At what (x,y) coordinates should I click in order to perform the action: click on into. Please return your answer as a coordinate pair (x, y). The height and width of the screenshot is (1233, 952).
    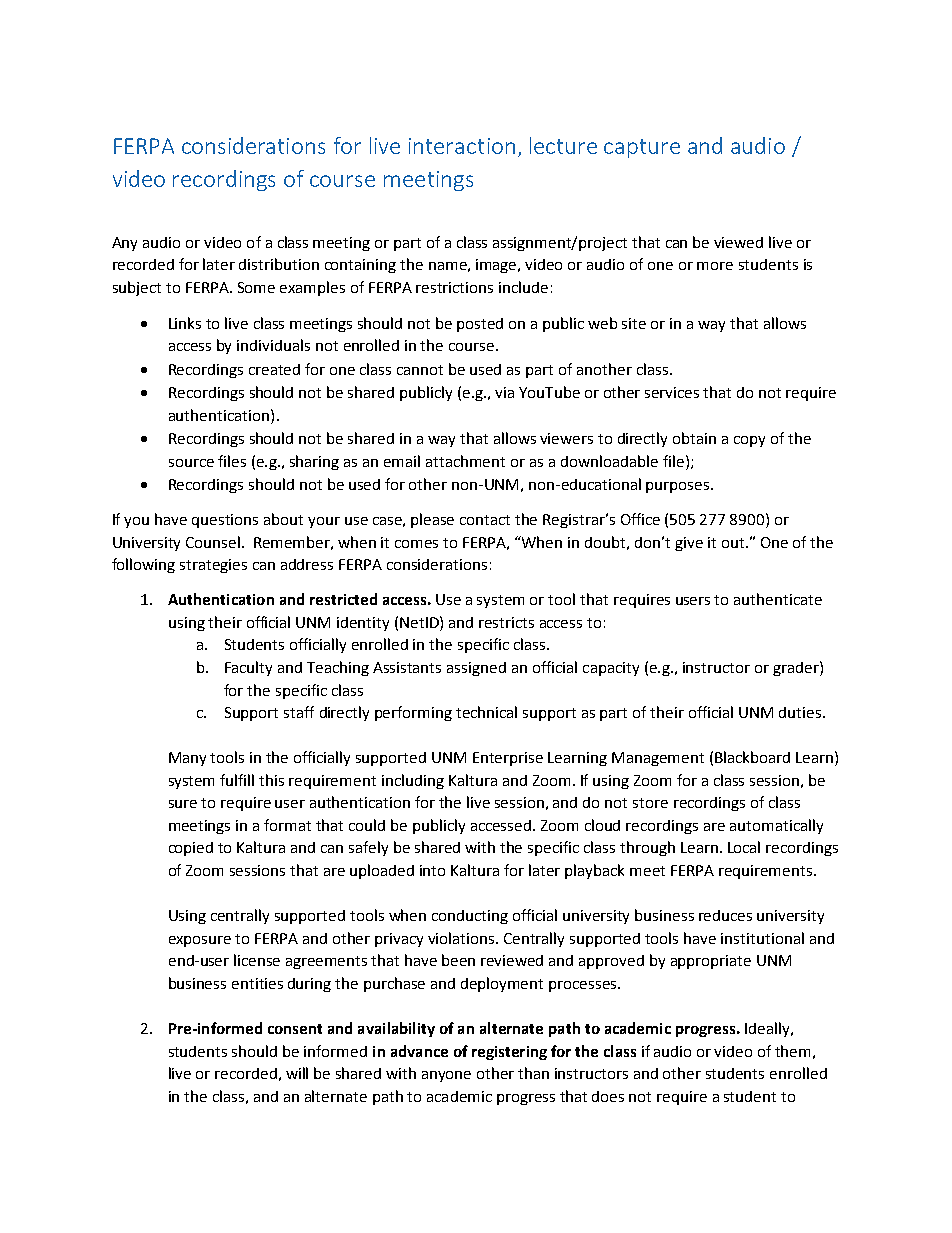
    Looking at the image, I should click on (432, 870).
